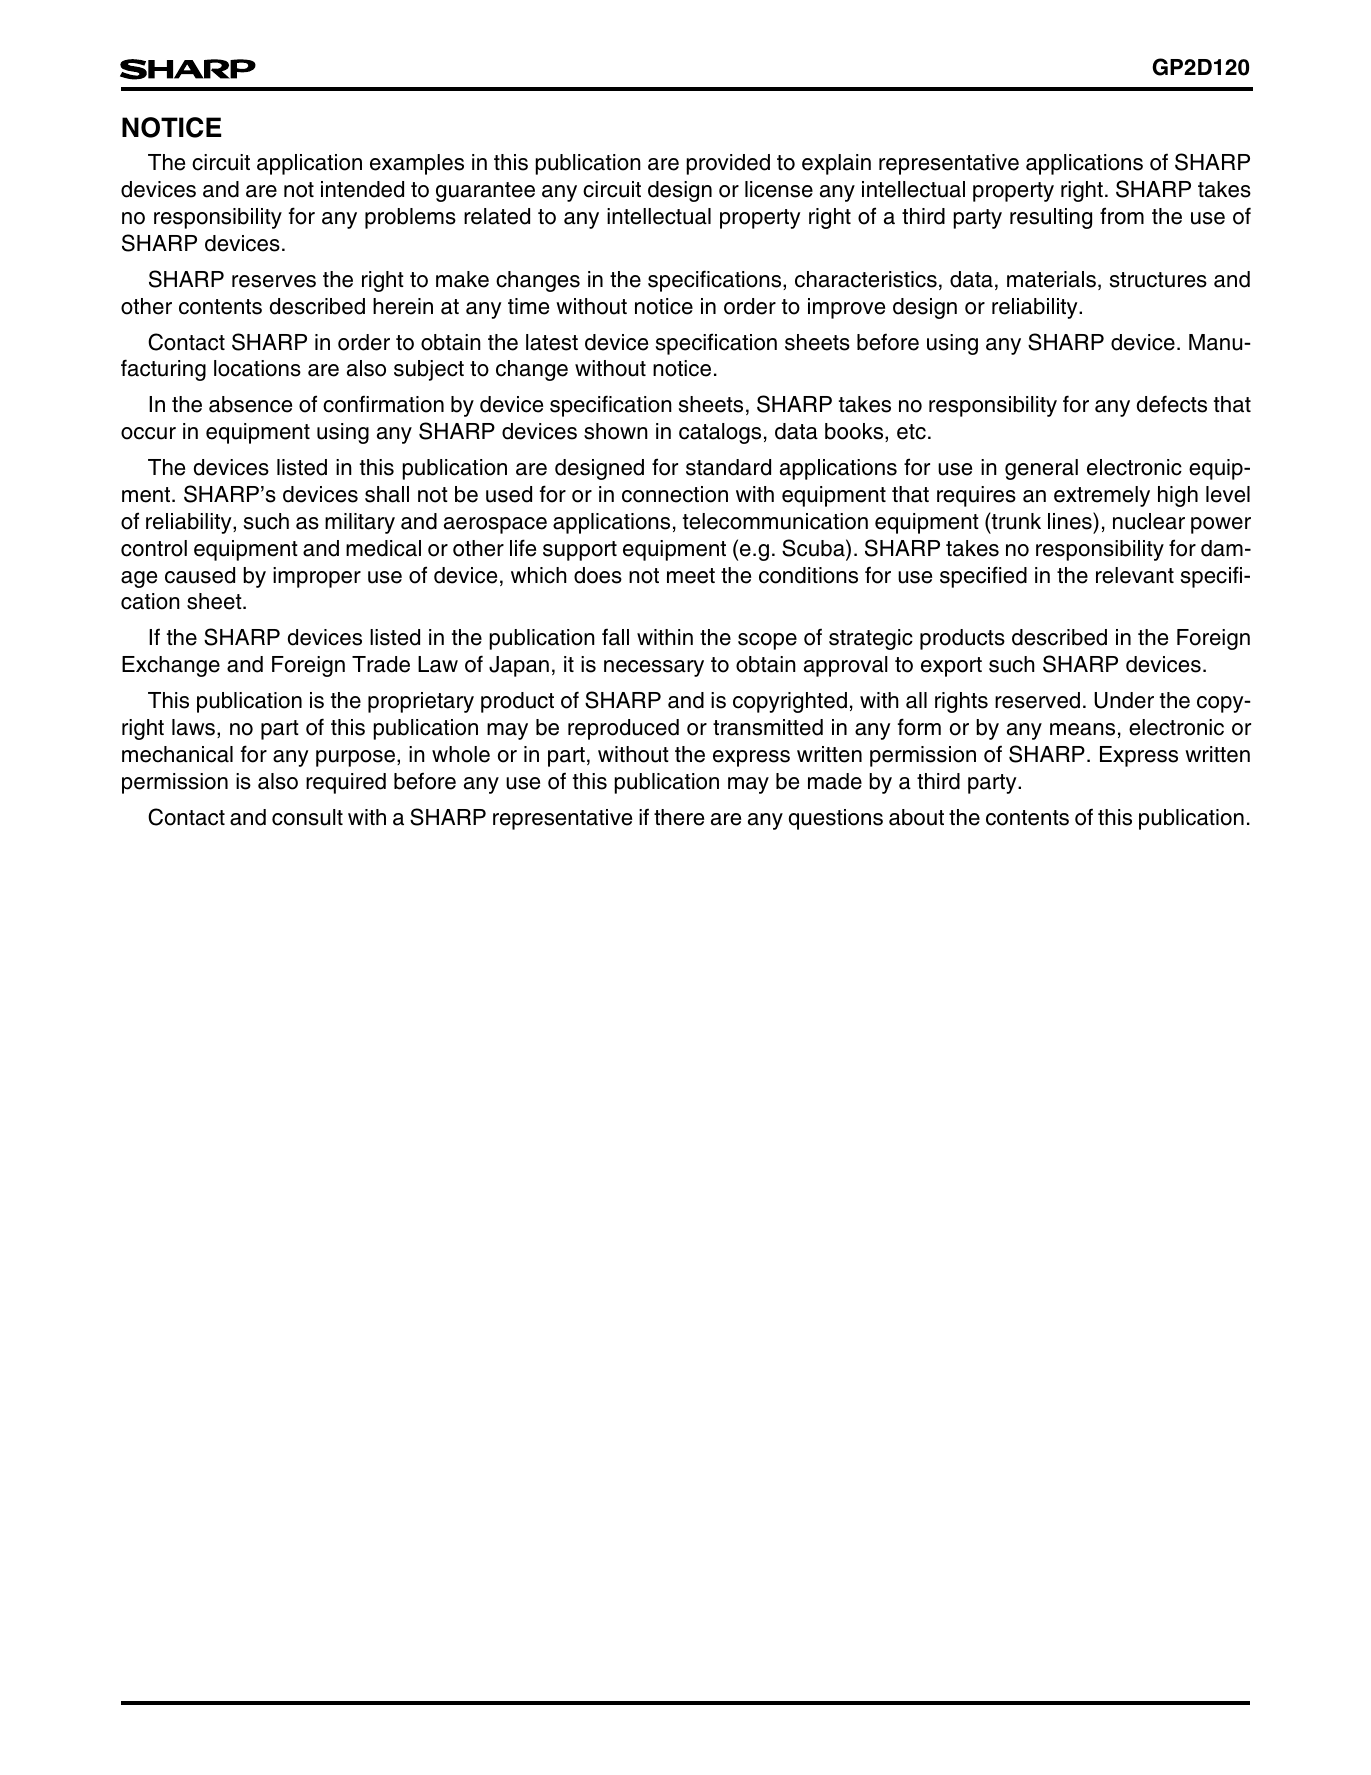 The image size is (1371, 1775). What do you see at coordinates (1122, 216) in the page?
I see `from` at bounding box center [1122, 216].
